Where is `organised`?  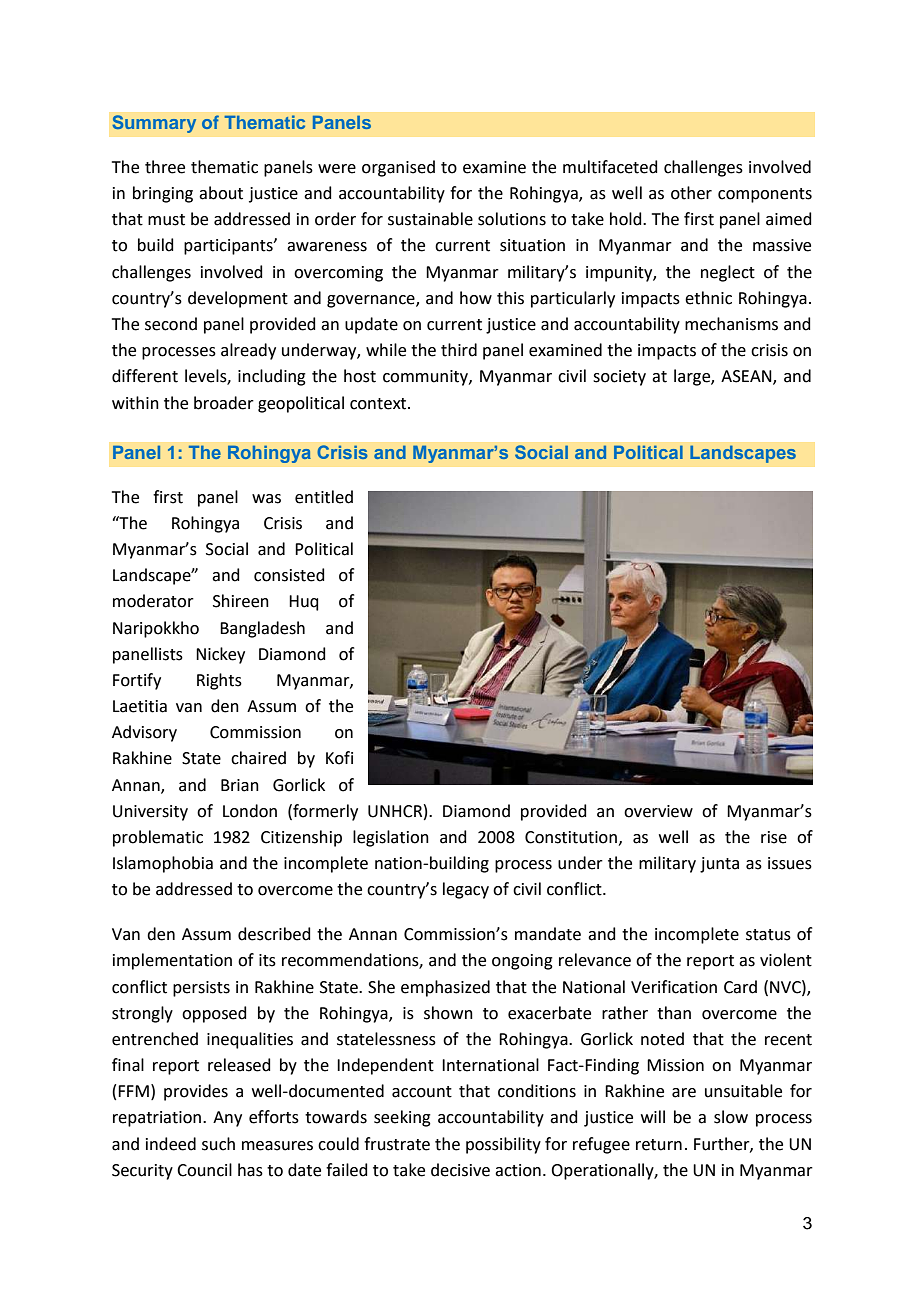
organised is located at coordinates (398, 168).
